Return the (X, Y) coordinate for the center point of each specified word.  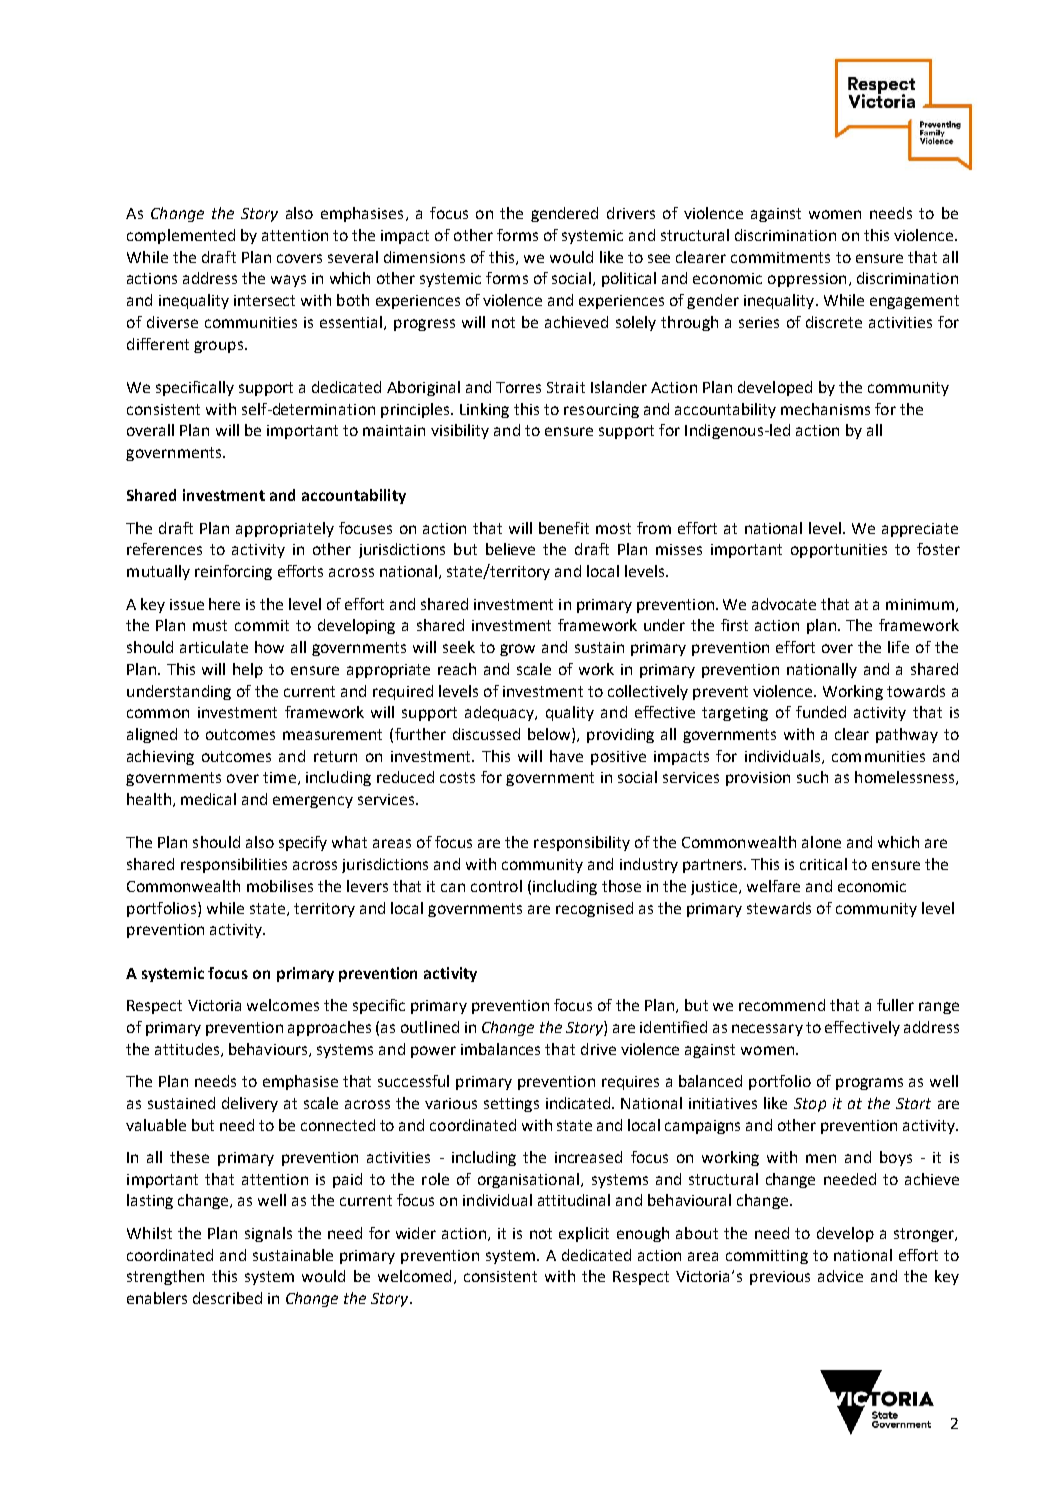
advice (840, 1276)
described (227, 1298)
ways (288, 281)
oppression (807, 280)
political (629, 279)
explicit (584, 1234)
